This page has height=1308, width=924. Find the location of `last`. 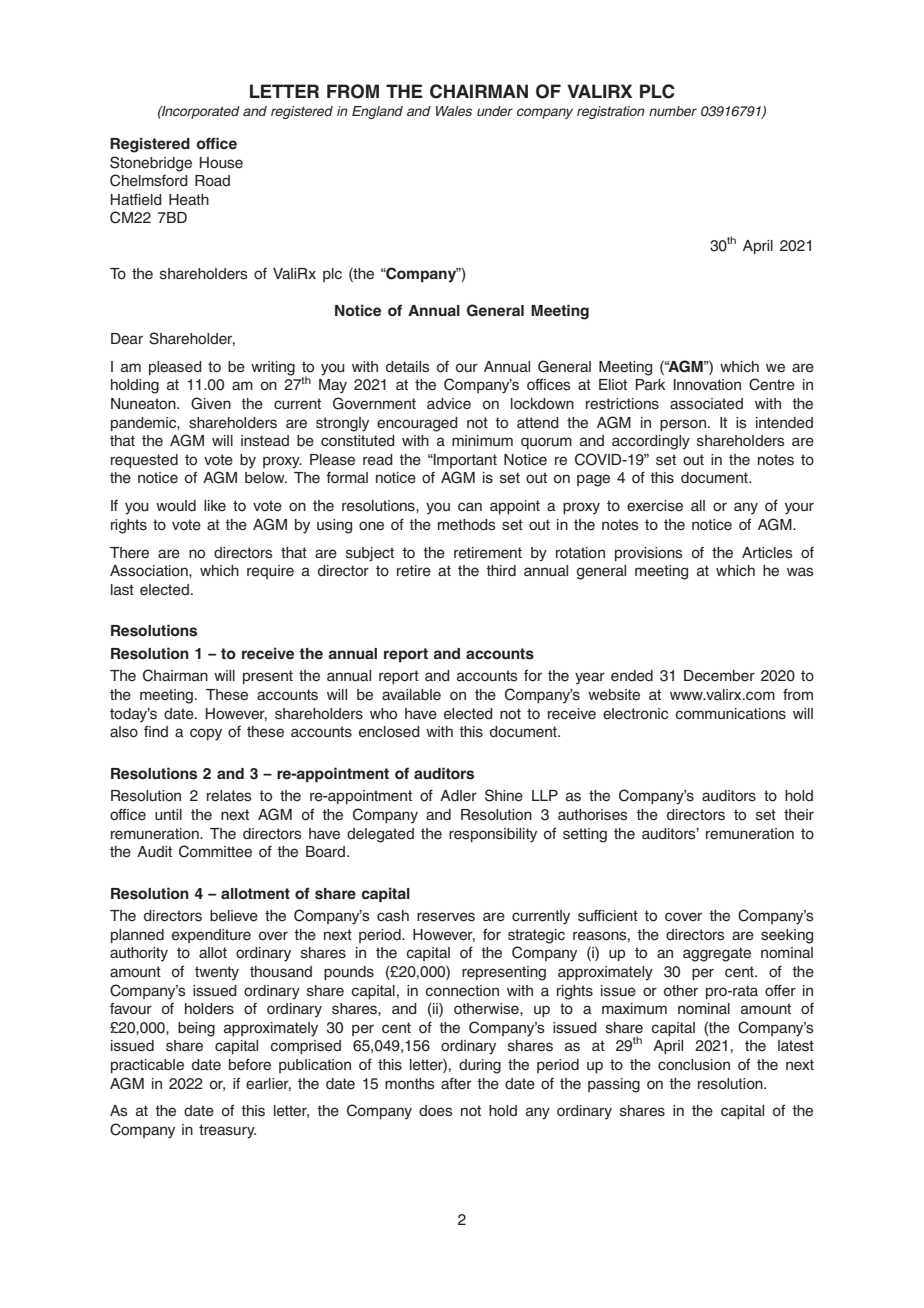

last is located at coordinates (122, 590).
